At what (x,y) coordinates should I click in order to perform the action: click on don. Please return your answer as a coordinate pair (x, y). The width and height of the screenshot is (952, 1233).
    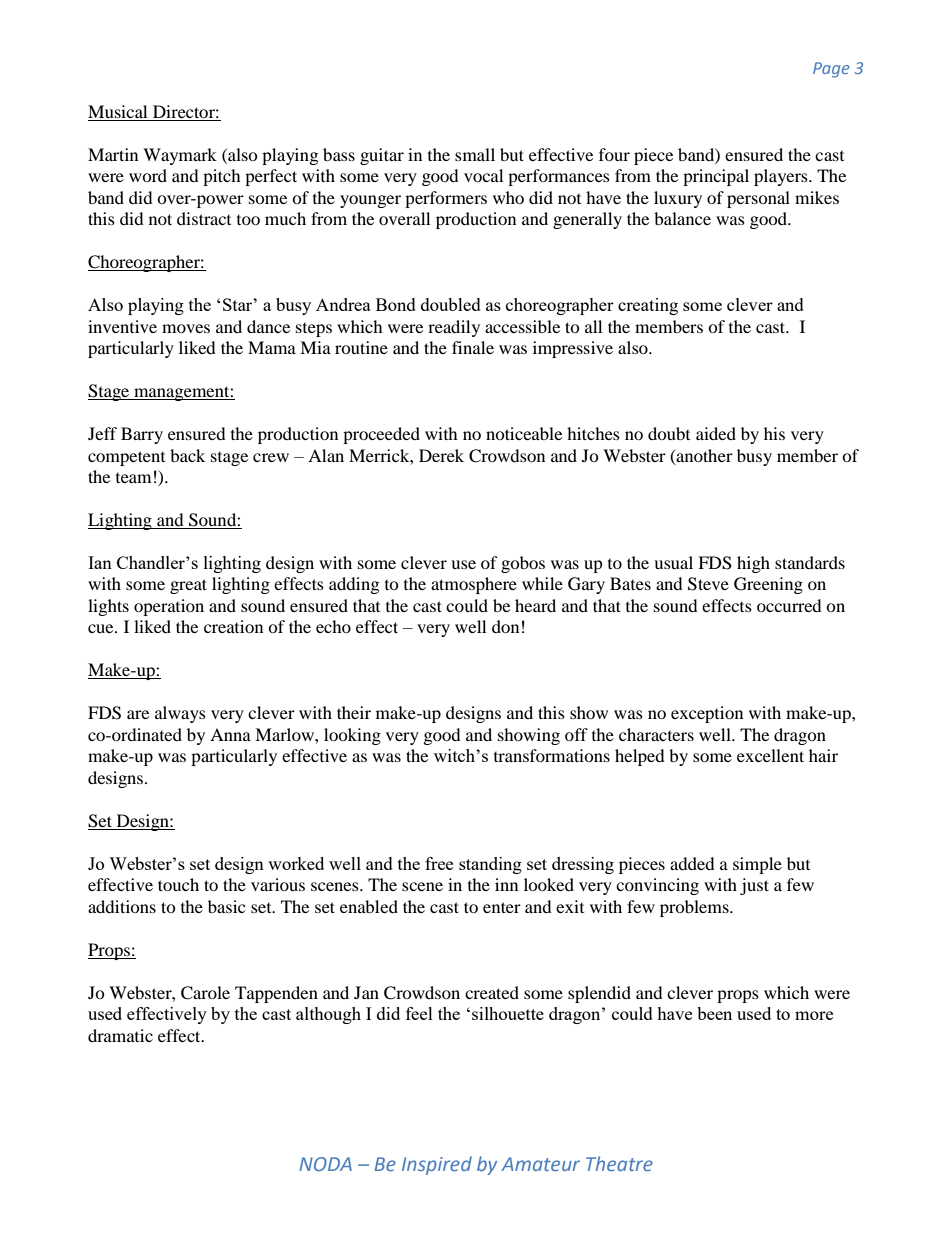
    Looking at the image, I should click on (505, 626).
